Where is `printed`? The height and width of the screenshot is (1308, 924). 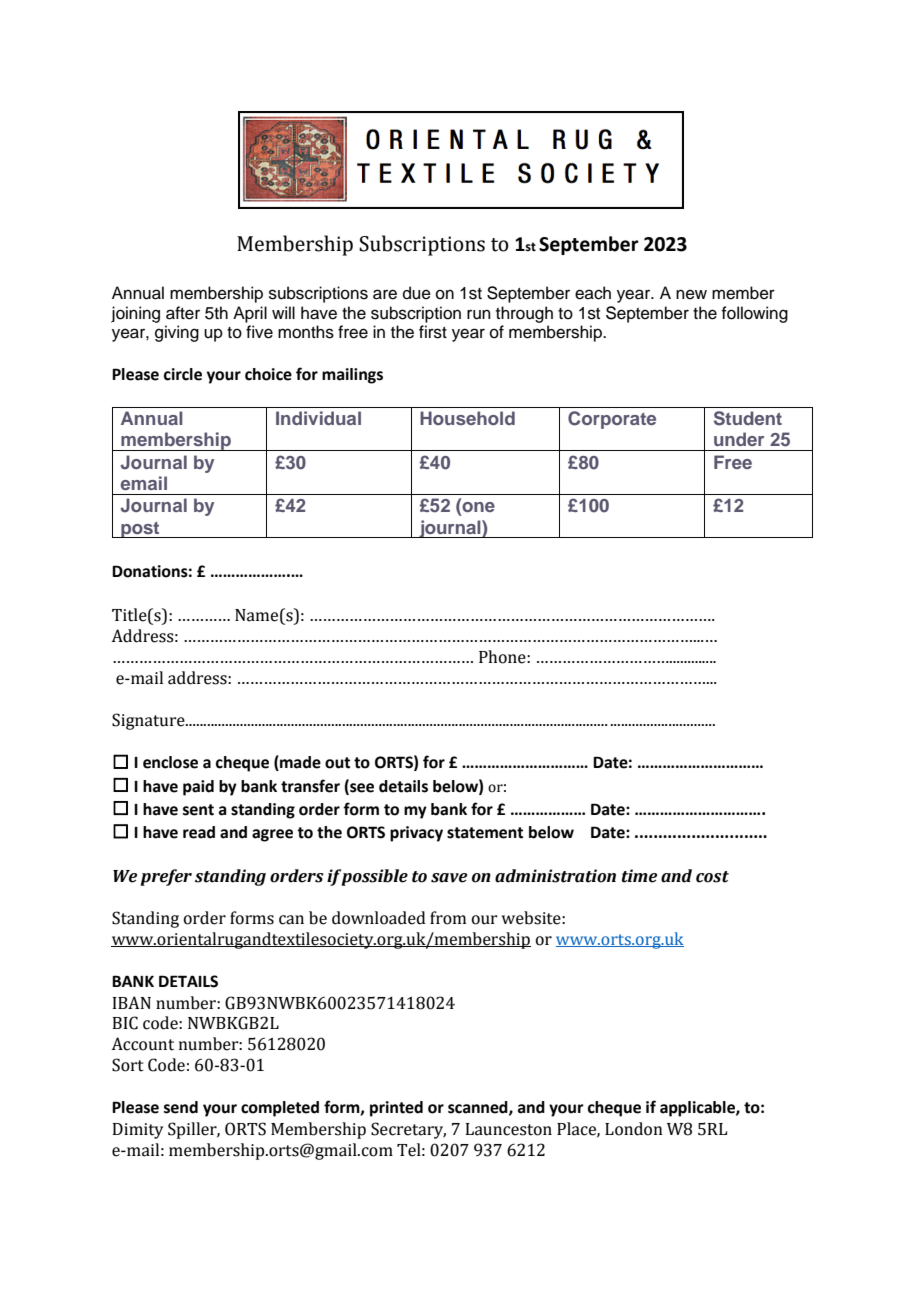 printed is located at coordinates (396, 1109).
